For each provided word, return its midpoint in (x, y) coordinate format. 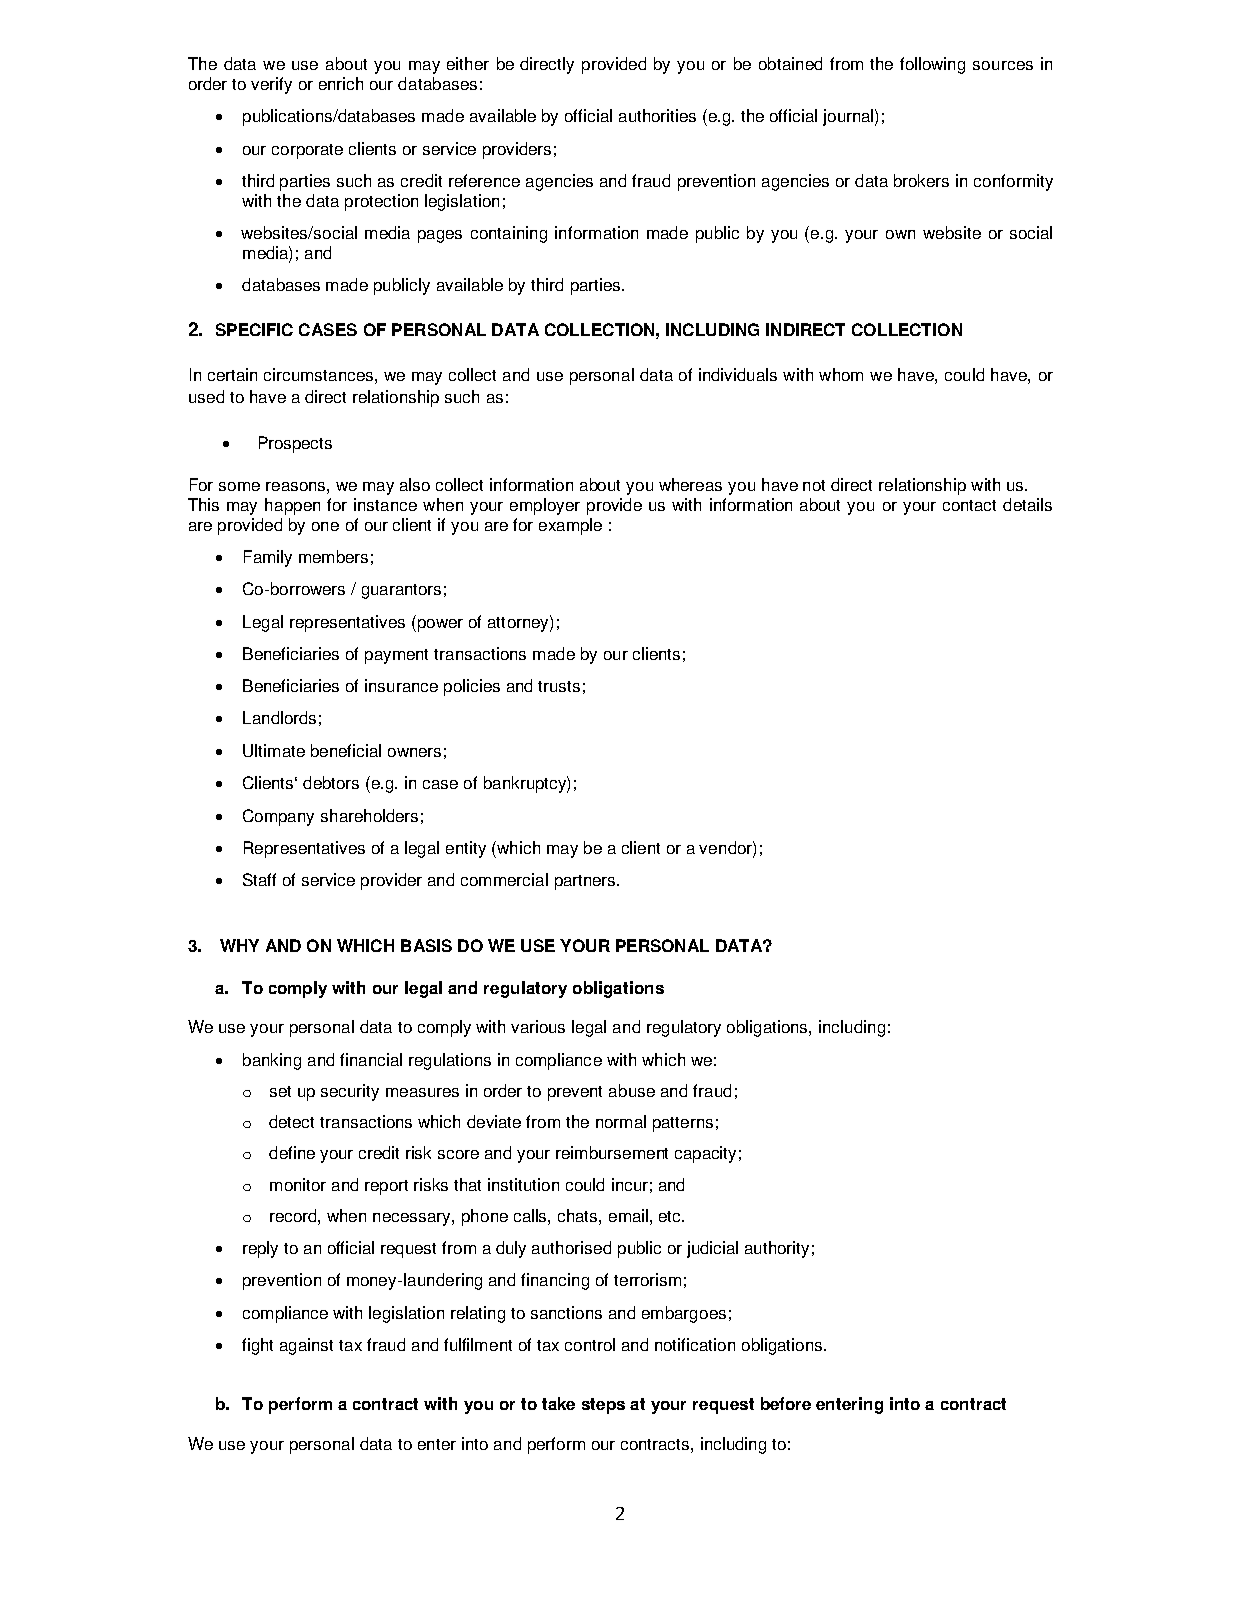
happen (292, 506)
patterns (683, 1124)
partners (586, 882)
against (306, 1346)
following (932, 65)
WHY (239, 945)
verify (271, 85)
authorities (657, 115)
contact (969, 505)
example (570, 526)
